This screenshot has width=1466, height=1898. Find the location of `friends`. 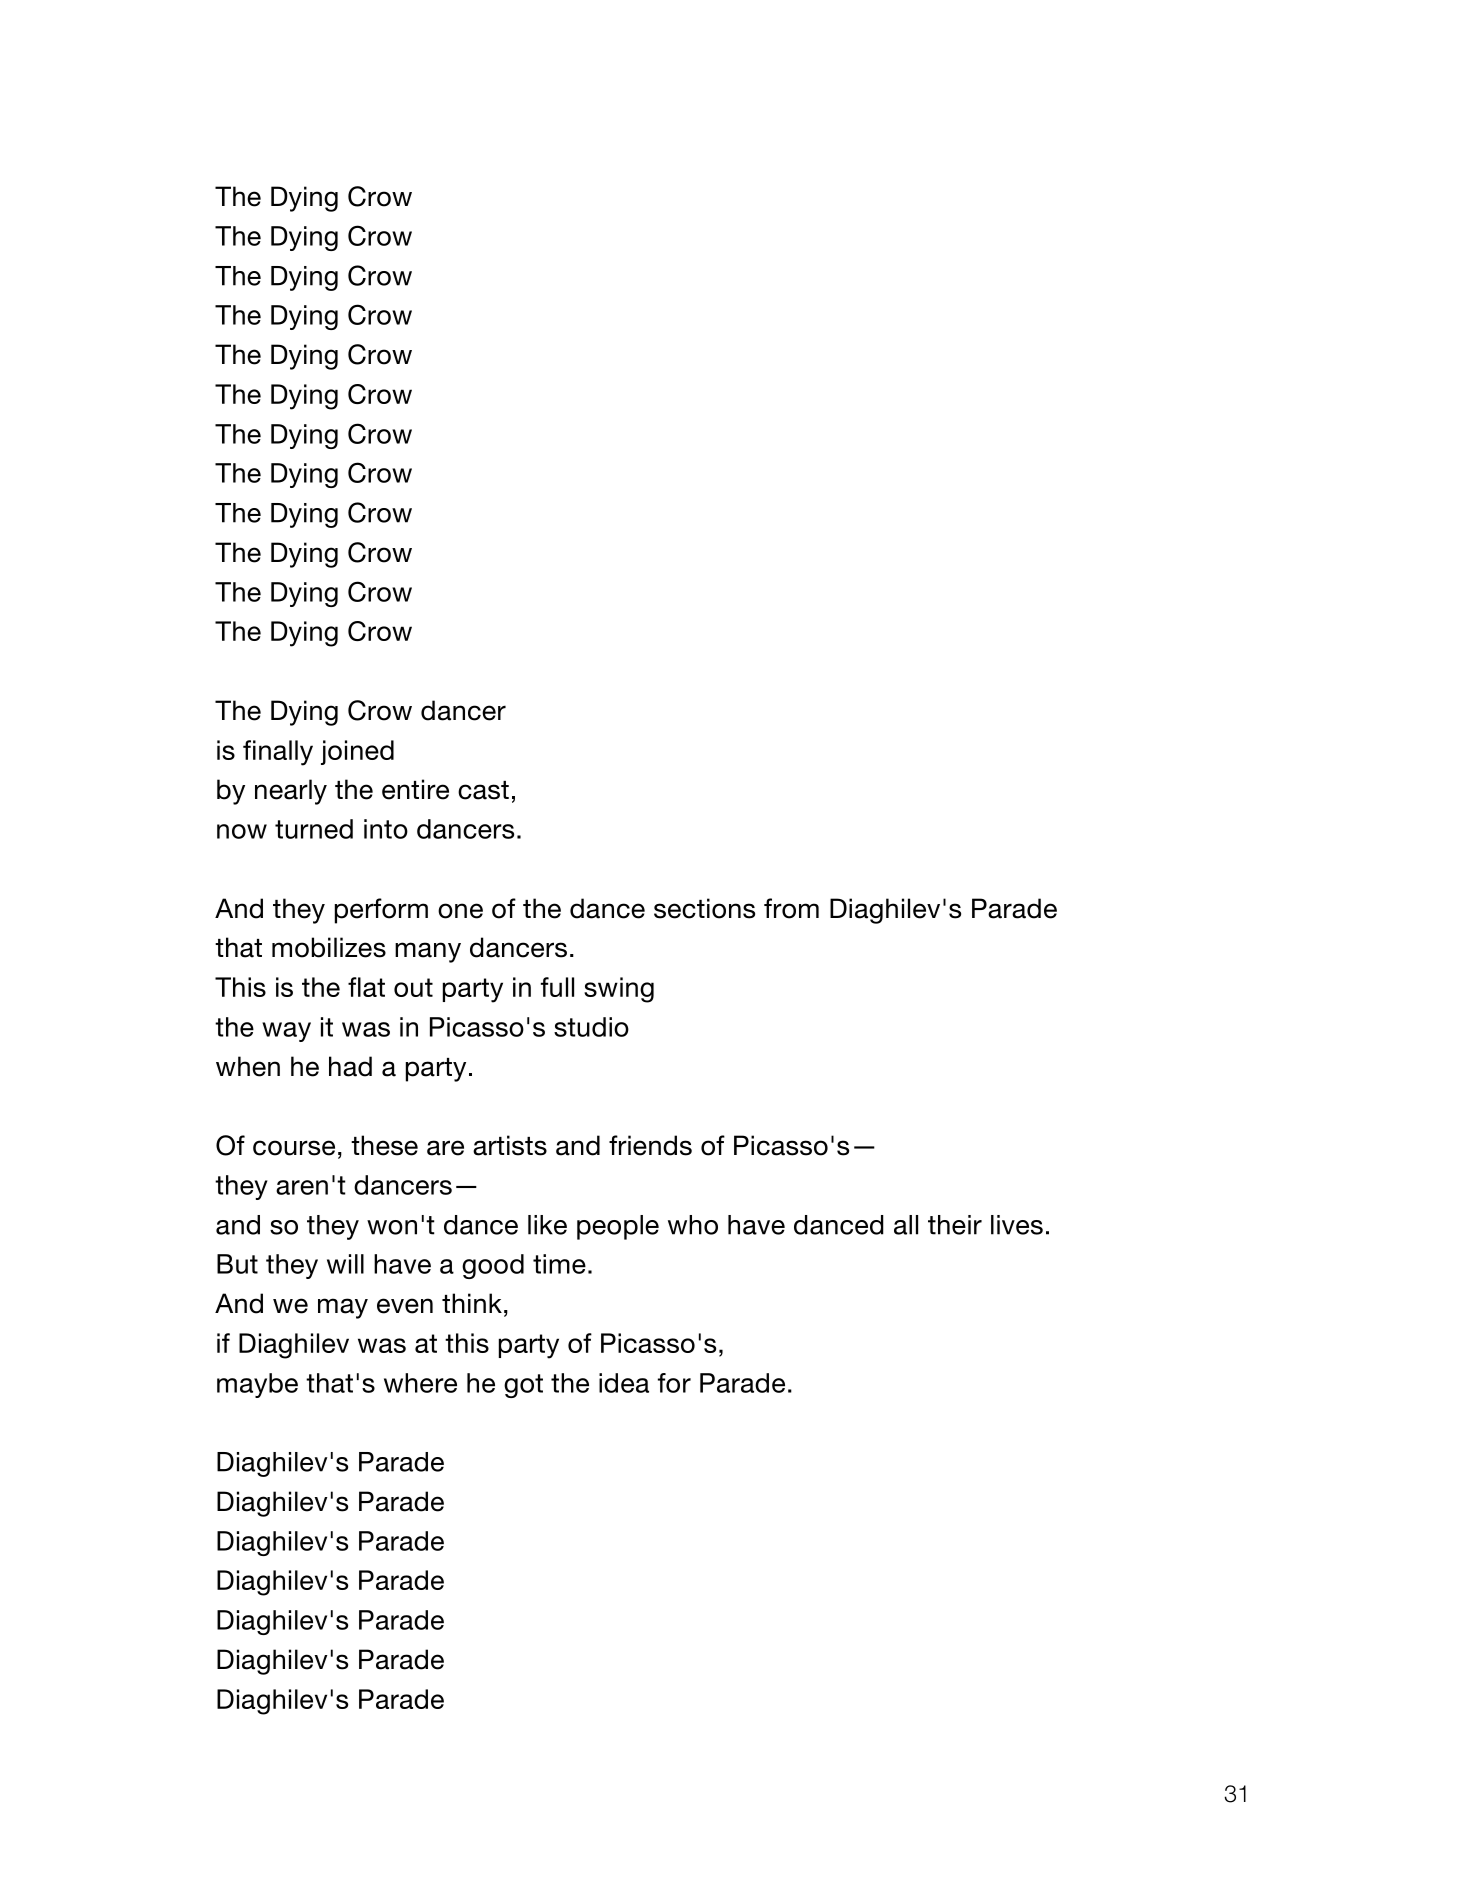

friends is located at coordinates (650, 1145).
